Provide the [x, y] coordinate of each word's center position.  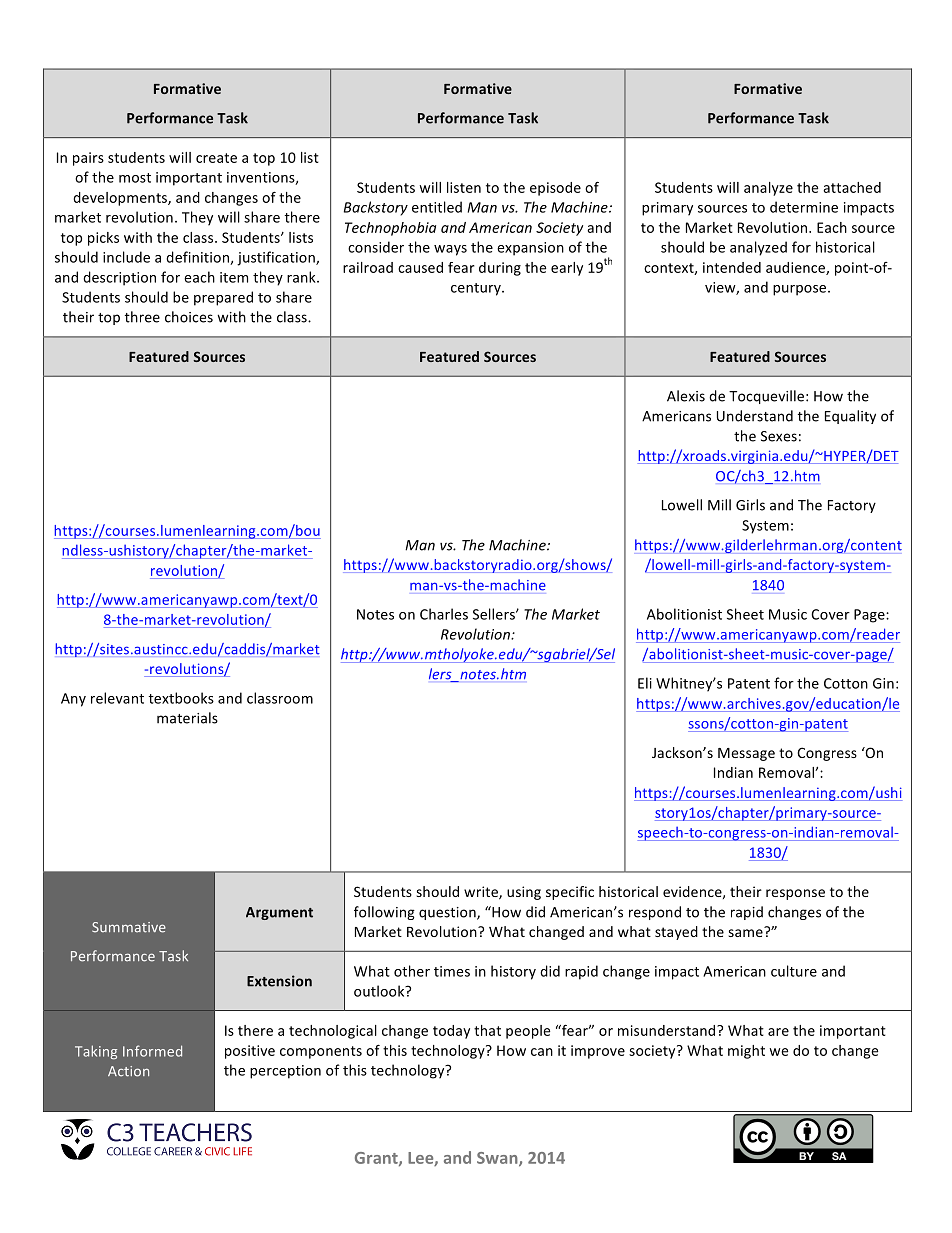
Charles [444, 614]
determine [804, 207]
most [135, 178]
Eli [645, 683]
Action [128, 1071]
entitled [437, 207]
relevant [117, 698]
